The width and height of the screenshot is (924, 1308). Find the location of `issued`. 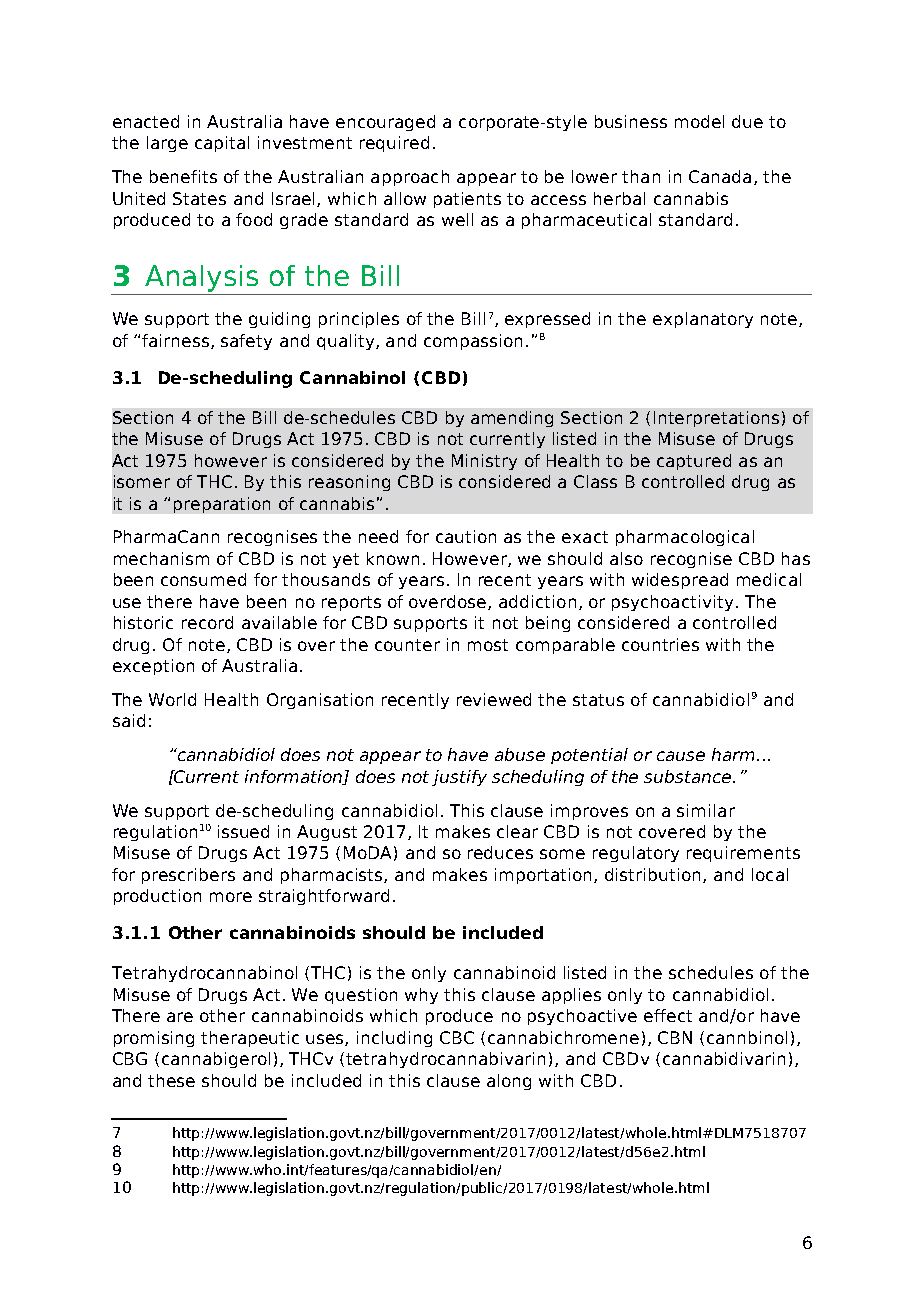

issued is located at coordinates (243, 831).
